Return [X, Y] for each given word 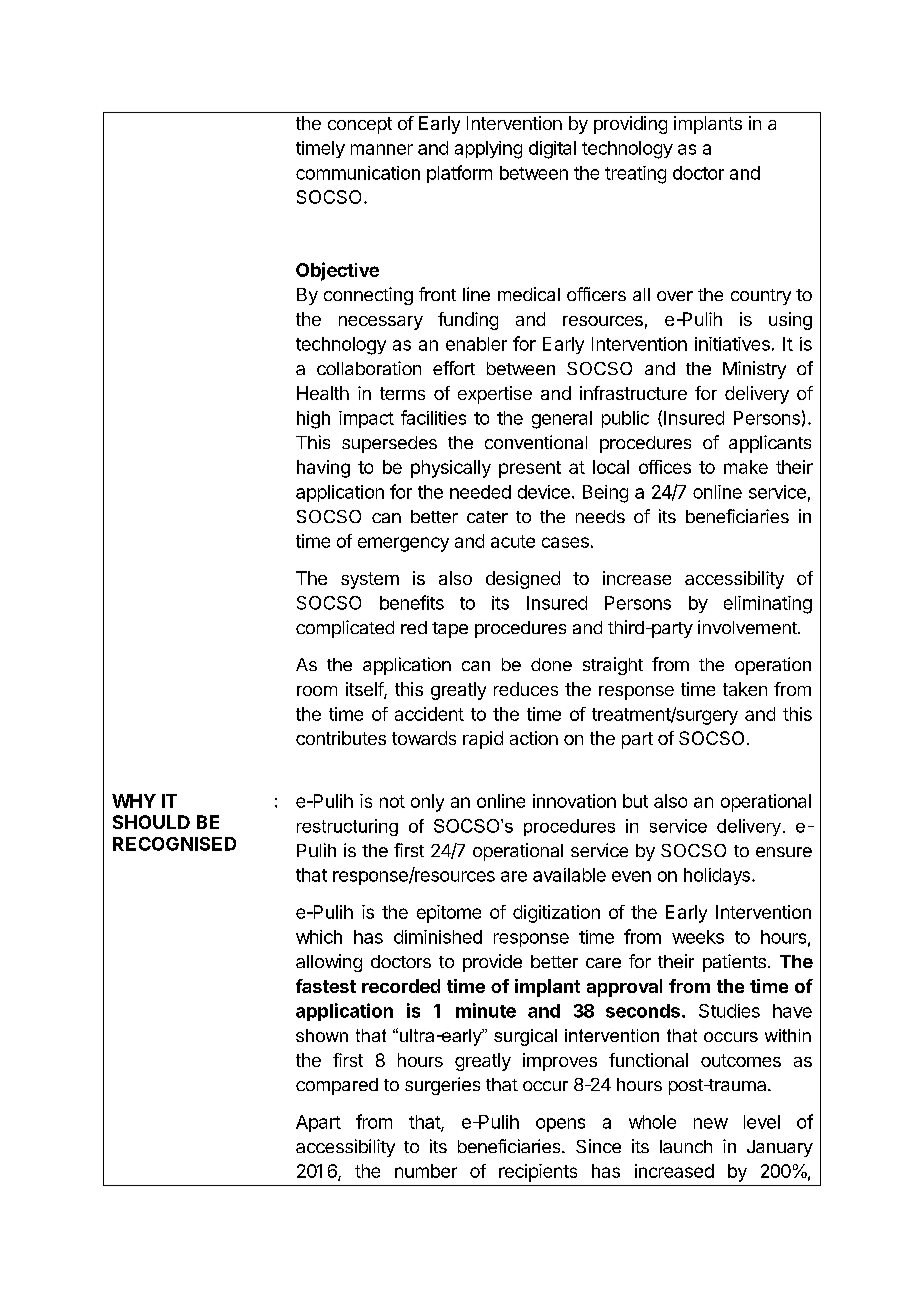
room [317, 691]
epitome [449, 914]
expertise [495, 395]
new [711, 1123]
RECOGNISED [174, 844]
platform [459, 174]
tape [450, 630]
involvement [748, 627]
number [426, 1171]
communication [358, 173]
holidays [717, 876]
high [313, 420]
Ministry [754, 370]
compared [337, 1086]
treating [635, 175]
